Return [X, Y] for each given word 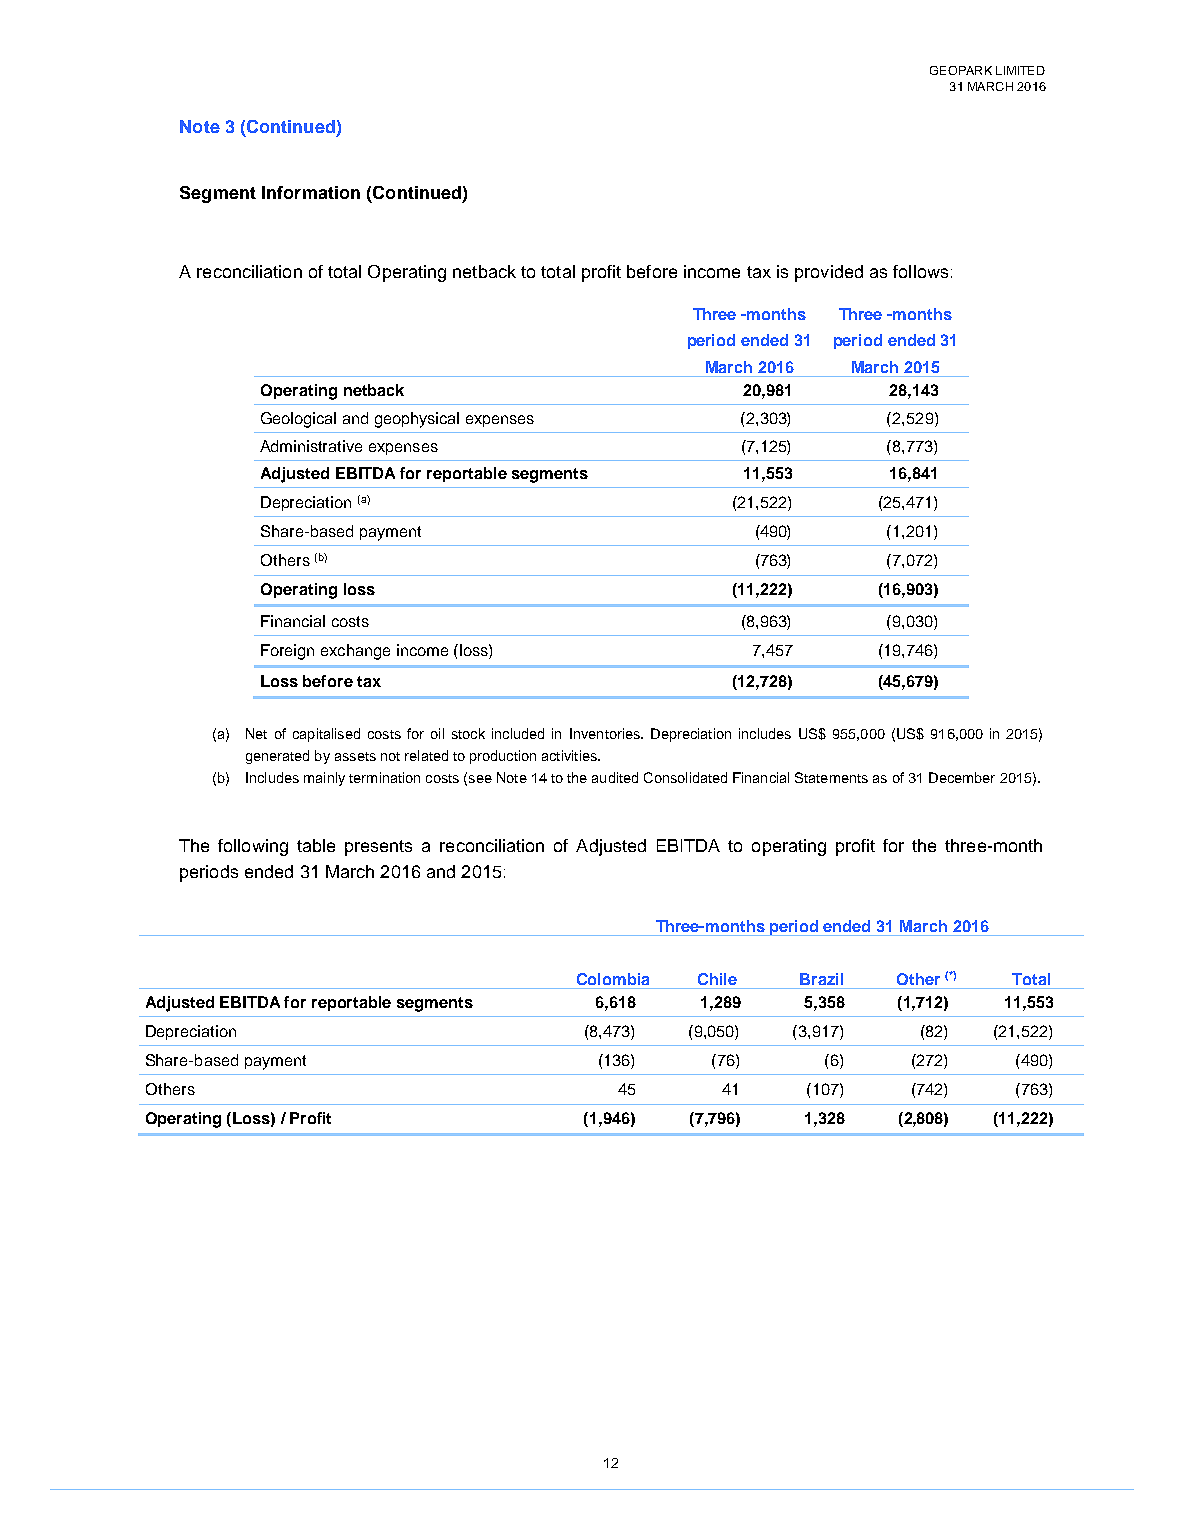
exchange [355, 652]
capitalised [326, 735]
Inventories [606, 733]
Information [311, 192]
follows [920, 271]
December [962, 777]
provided [829, 273]
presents [378, 848]
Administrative [311, 446]
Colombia [613, 979]
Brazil [821, 979]
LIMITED [1020, 70]
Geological [298, 420]
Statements [831, 777]
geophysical [417, 420]
